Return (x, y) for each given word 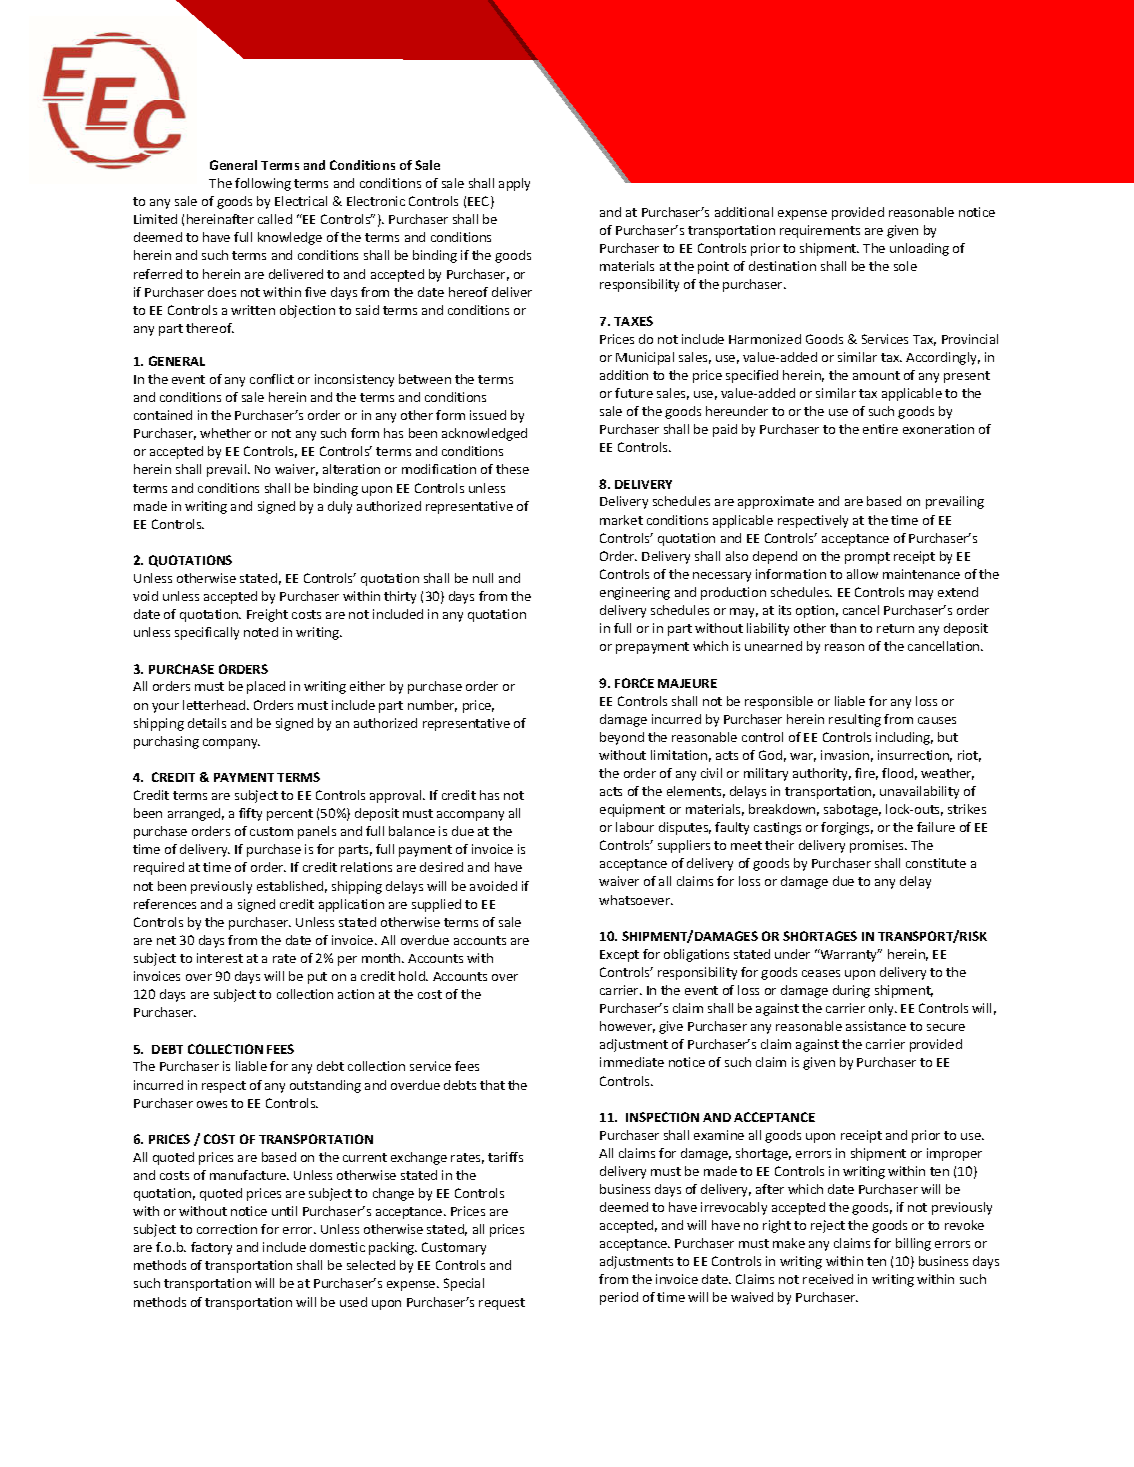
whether (225, 433)
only (882, 1009)
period (619, 1298)
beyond (622, 738)
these (512, 469)
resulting (855, 720)
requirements (820, 231)
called (275, 219)
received (828, 1279)
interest (220, 958)
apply (514, 184)
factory (211, 1248)
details (207, 723)
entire (880, 429)
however (627, 1027)
